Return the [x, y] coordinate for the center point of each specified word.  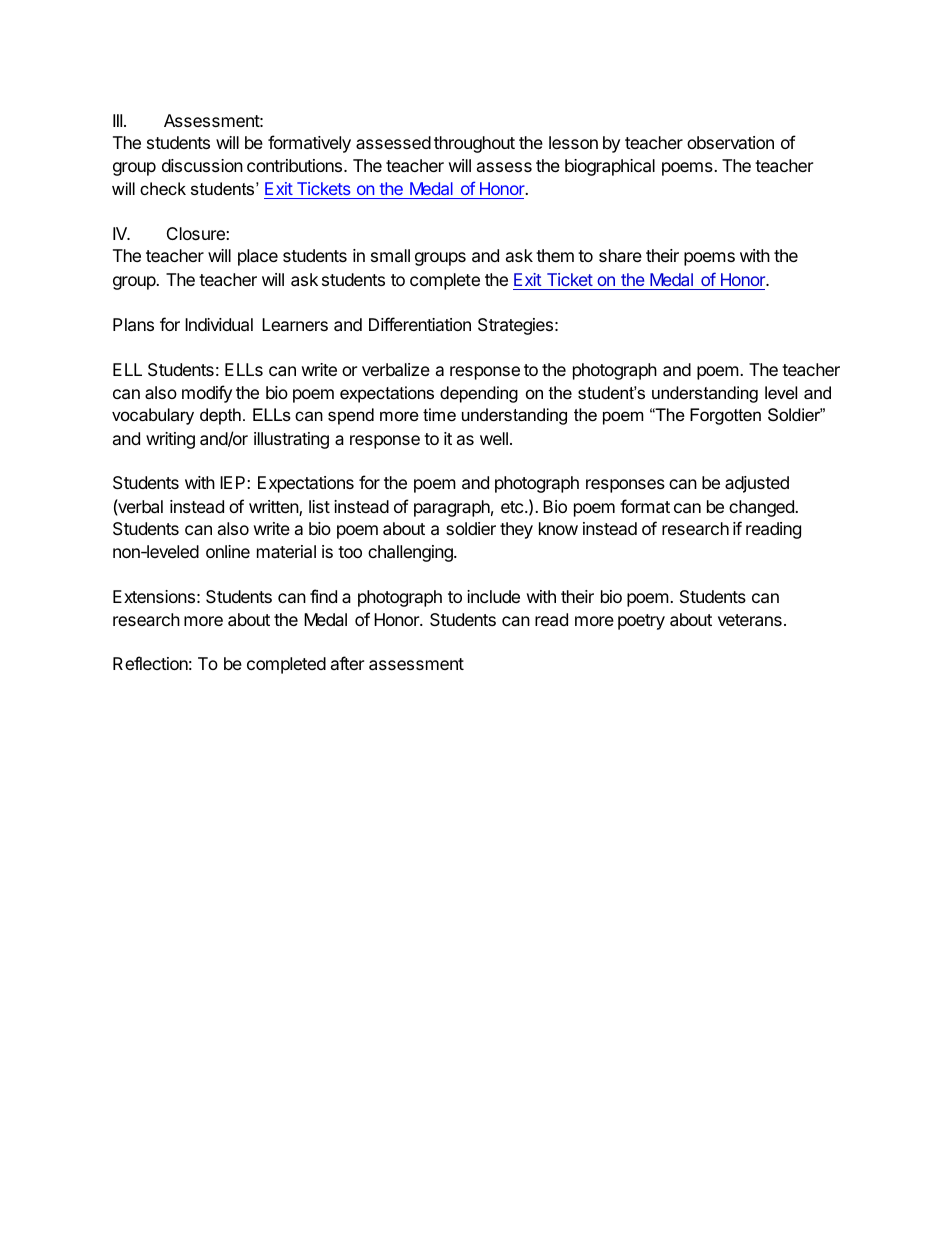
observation [730, 142]
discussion [202, 165]
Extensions [154, 596]
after [347, 663]
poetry [641, 622]
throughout [474, 144]
